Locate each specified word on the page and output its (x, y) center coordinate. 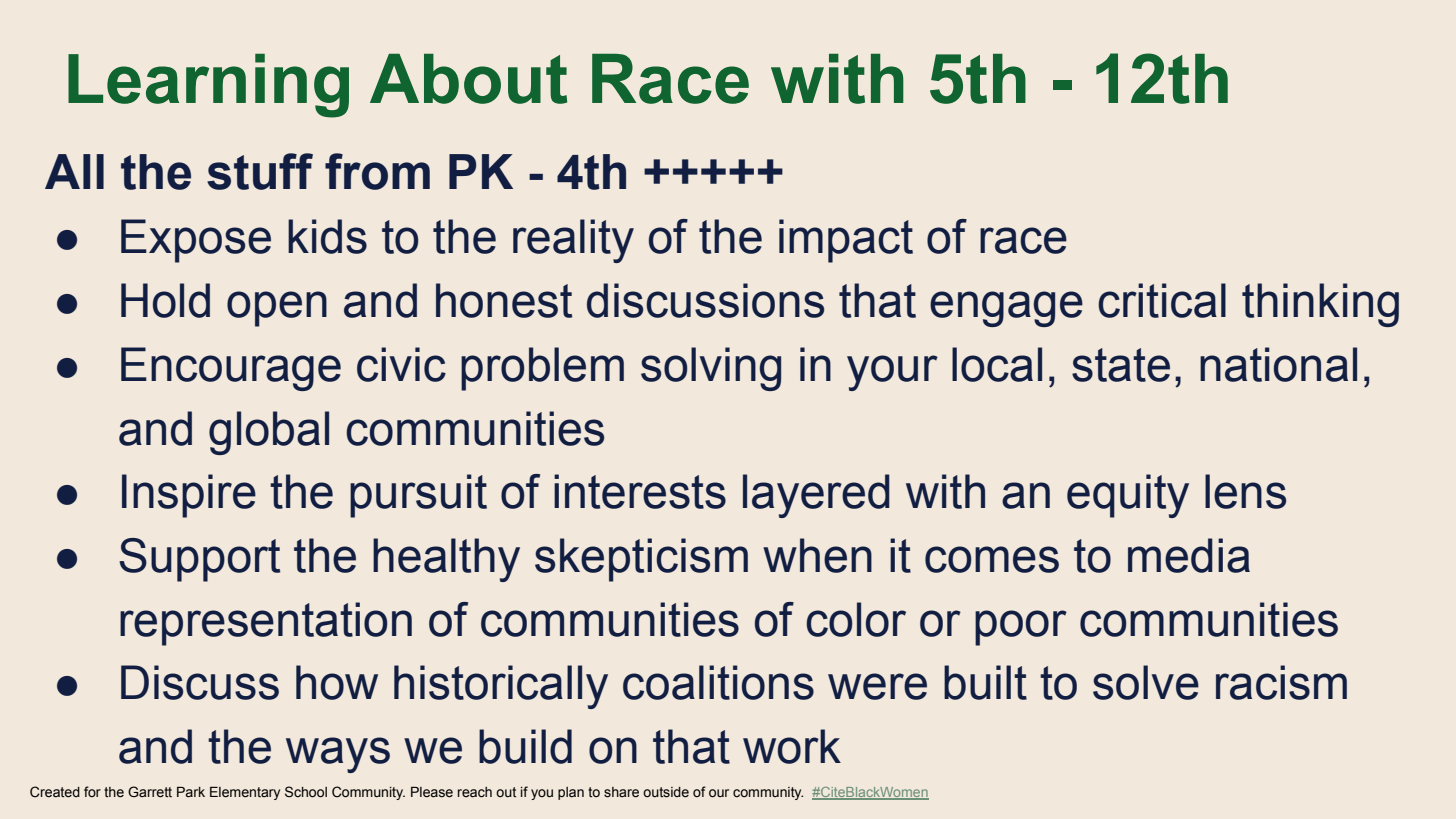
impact (846, 241)
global (269, 433)
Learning (208, 86)
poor (1021, 628)
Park (191, 792)
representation (266, 624)
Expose (196, 241)
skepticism (641, 560)
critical (1162, 300)
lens (1245, 491)
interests (640, 491)
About (468, 79)
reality (573, 241)
